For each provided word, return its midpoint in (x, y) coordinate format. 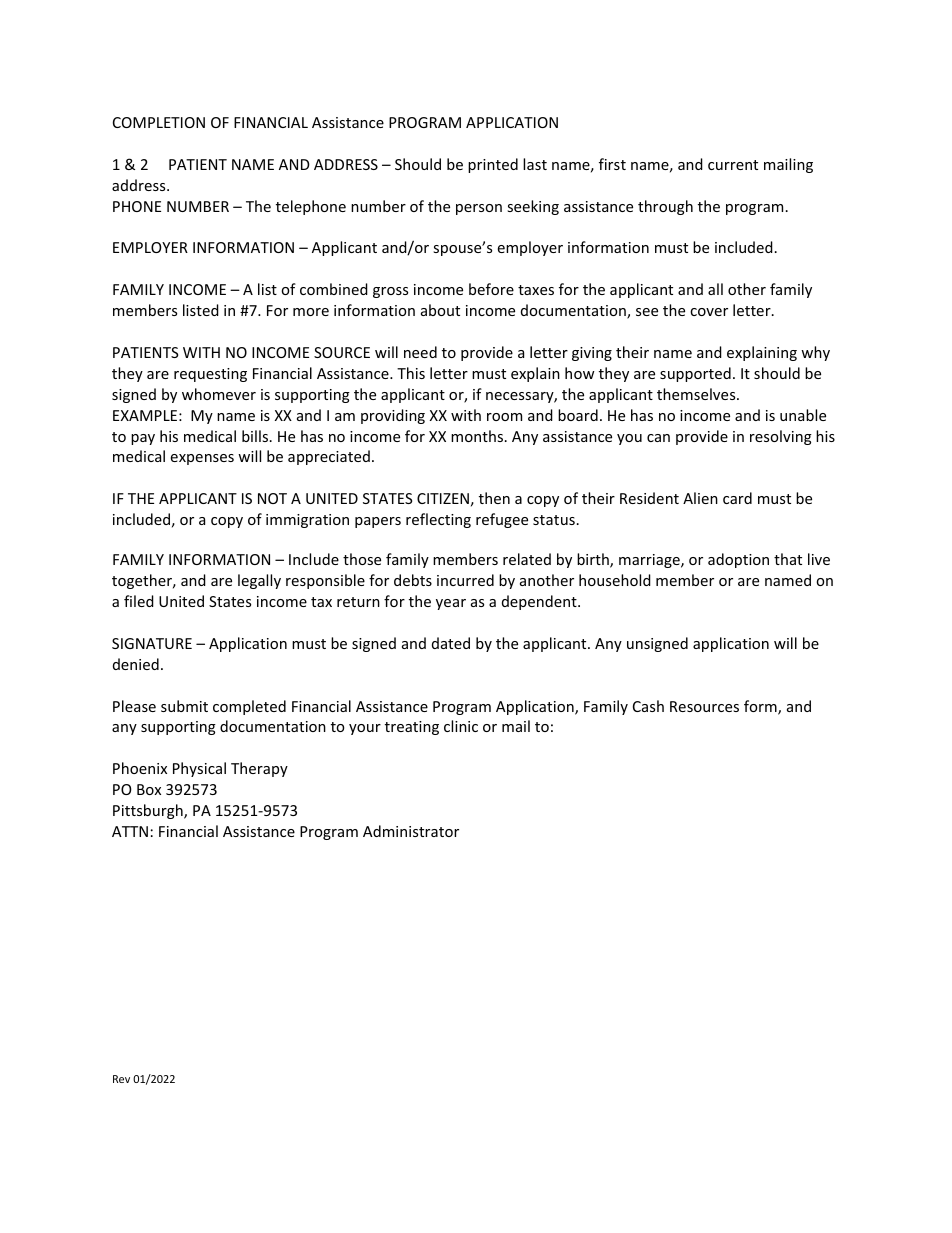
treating (412, 728)
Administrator (411, 831)
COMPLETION (159, 122)
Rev (121, 1079)
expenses (202, 459)
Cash (648, 706)
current (733, 165)
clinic (461, 726)
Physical (199, 769)
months (478, 436)
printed (493, 165)
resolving (781, 437)
